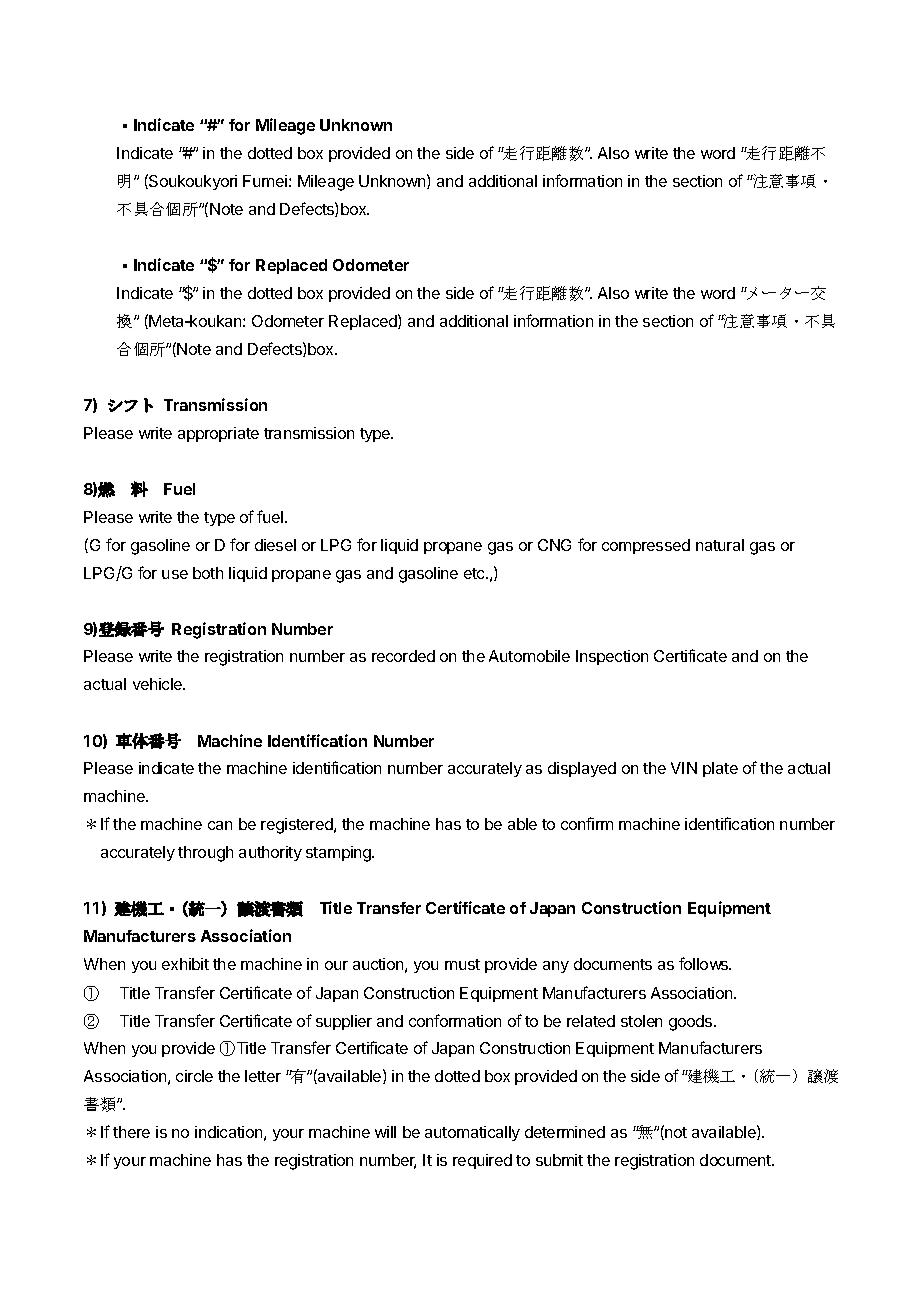 Image resolution: width=924 pixels, height=1308 pixels. What do you see at coordinates (646, 546) in the page?
I see `compressed` at bounding box center [646, 546].
